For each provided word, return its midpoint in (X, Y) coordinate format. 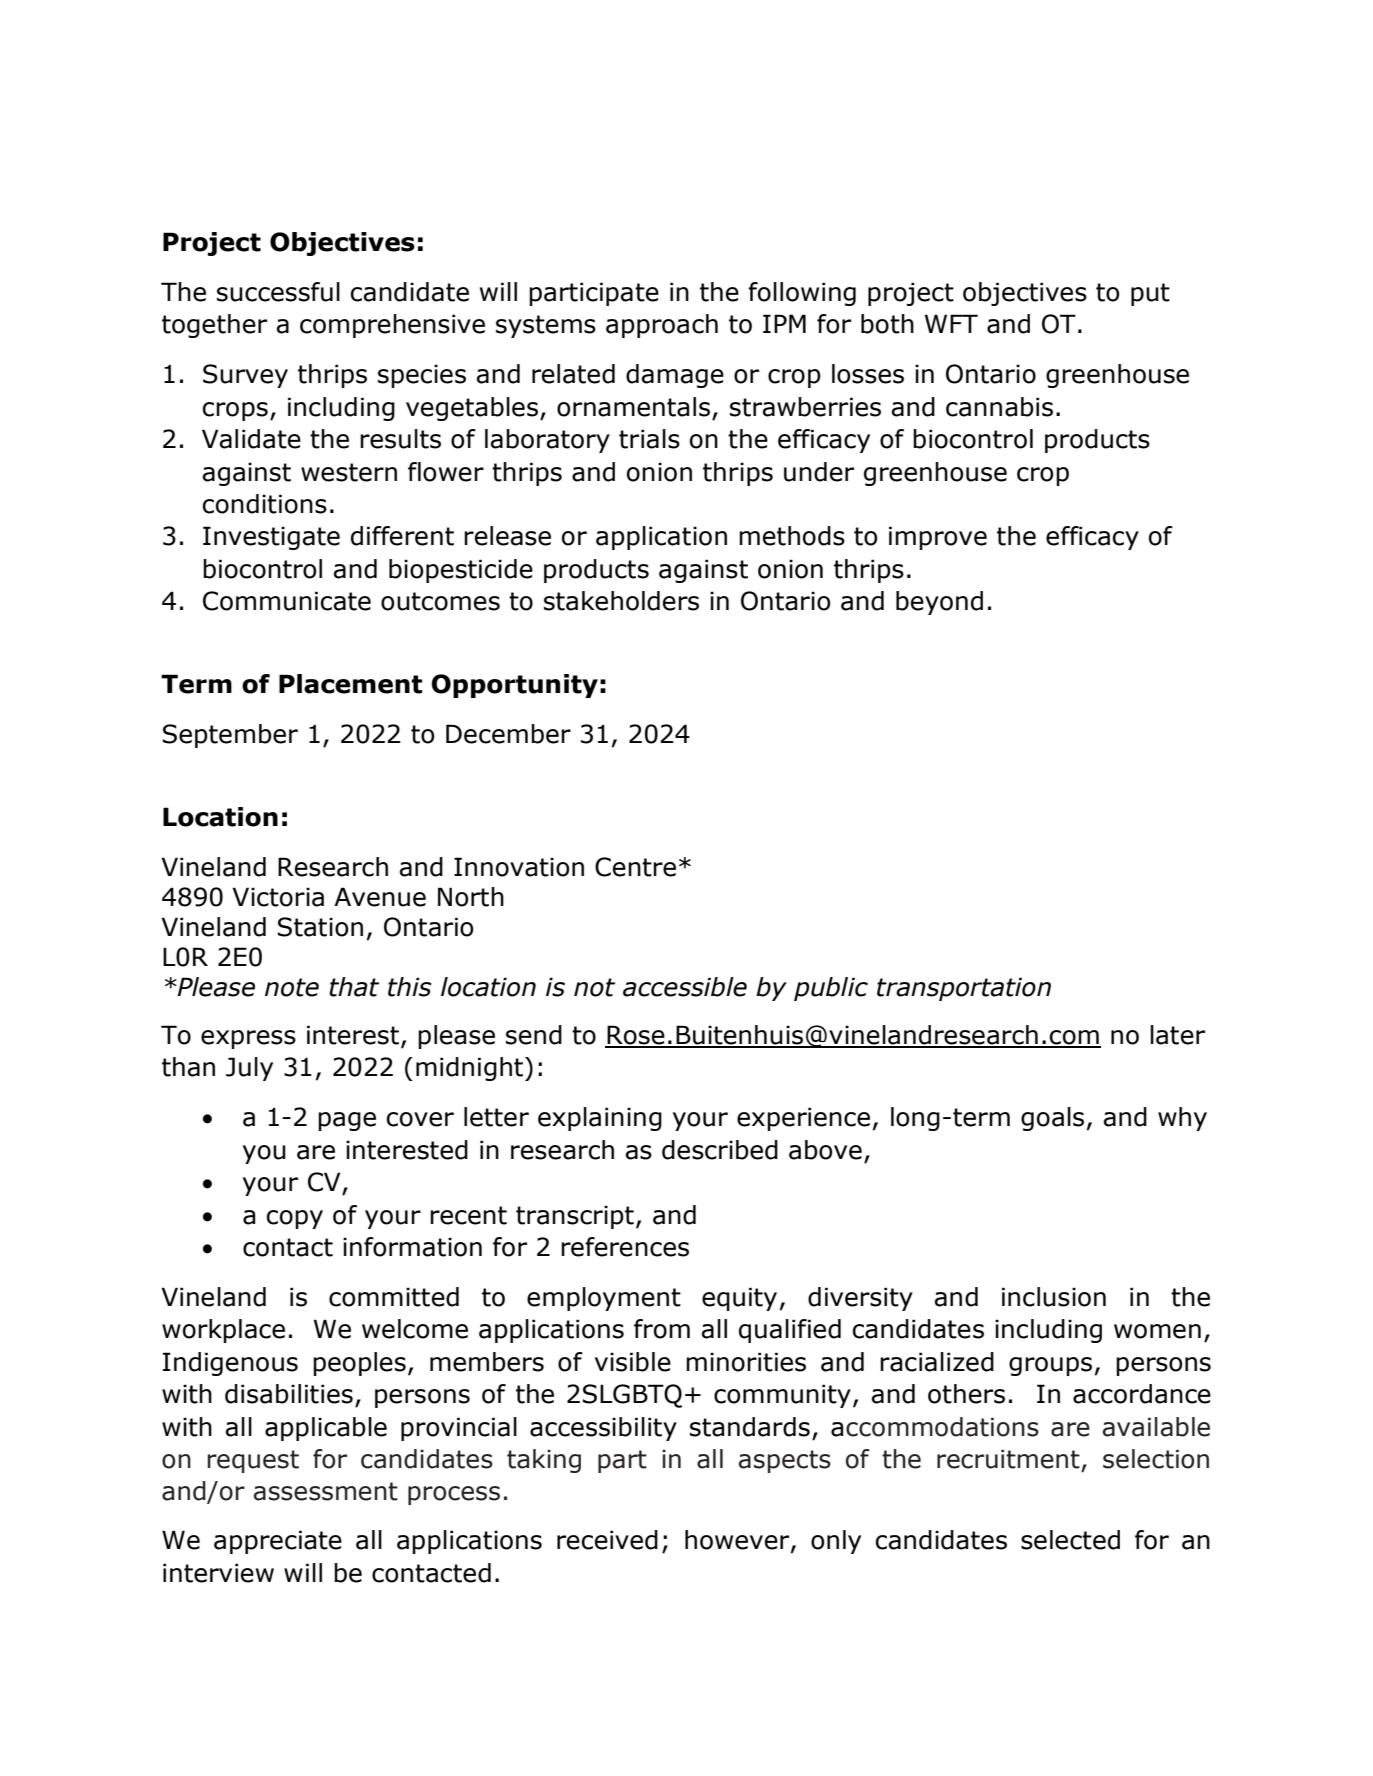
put (1150, 294)
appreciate (278, 1542)
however (738, 1541)
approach (662, 326)
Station (320, 927)
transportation (964, 989)
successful (278, 292)
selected (1070, 1540)
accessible (685, 987)
